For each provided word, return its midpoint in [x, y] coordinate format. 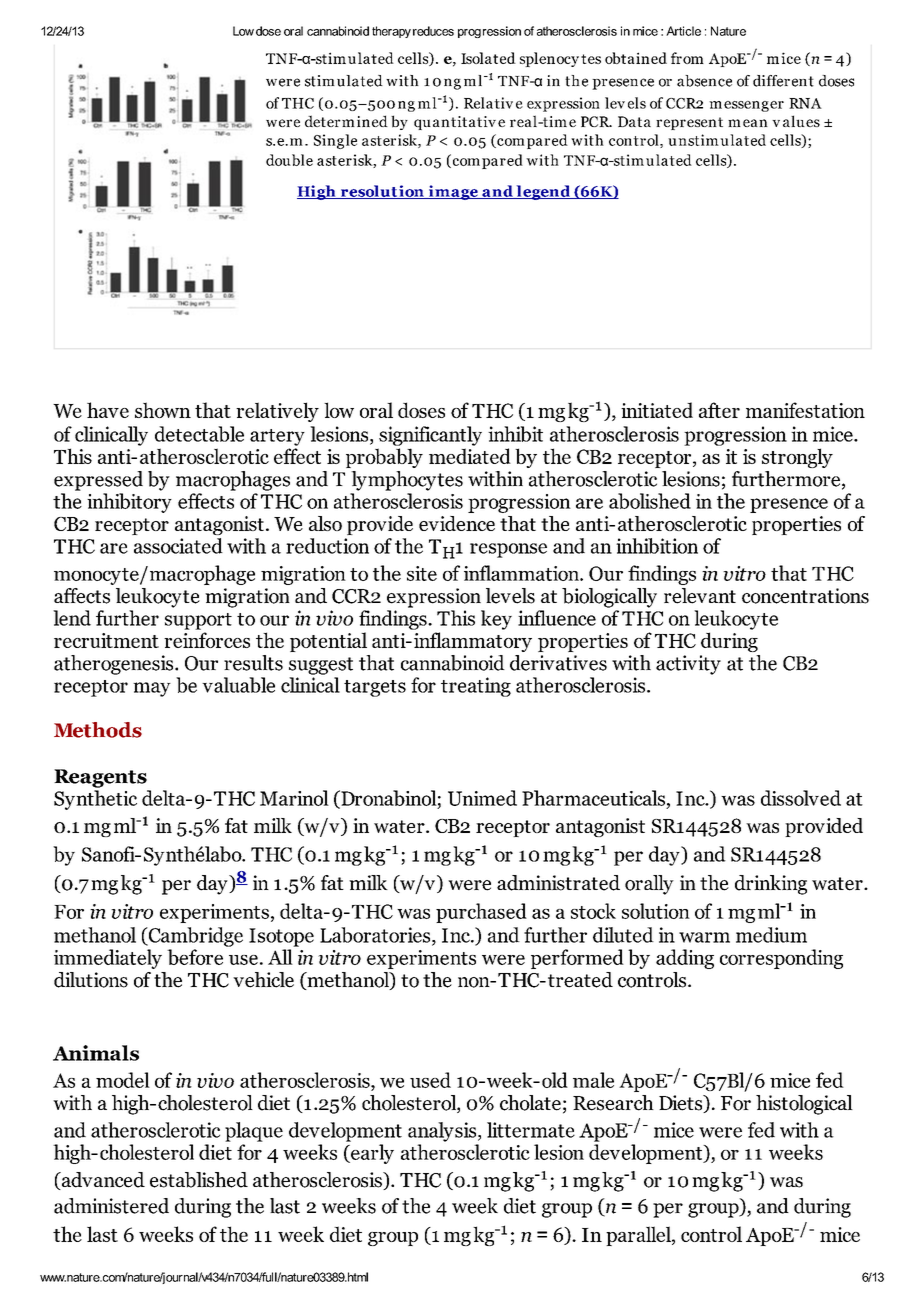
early [371, 1154]
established [199, 1180]
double [289, 160]
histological [804, 1105]
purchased [481, 913]
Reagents [100, 778]
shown [163, 410]
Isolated [488, 58]
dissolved [801, 798]
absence [704, 81]
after [719, 410]
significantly [430, 436]
